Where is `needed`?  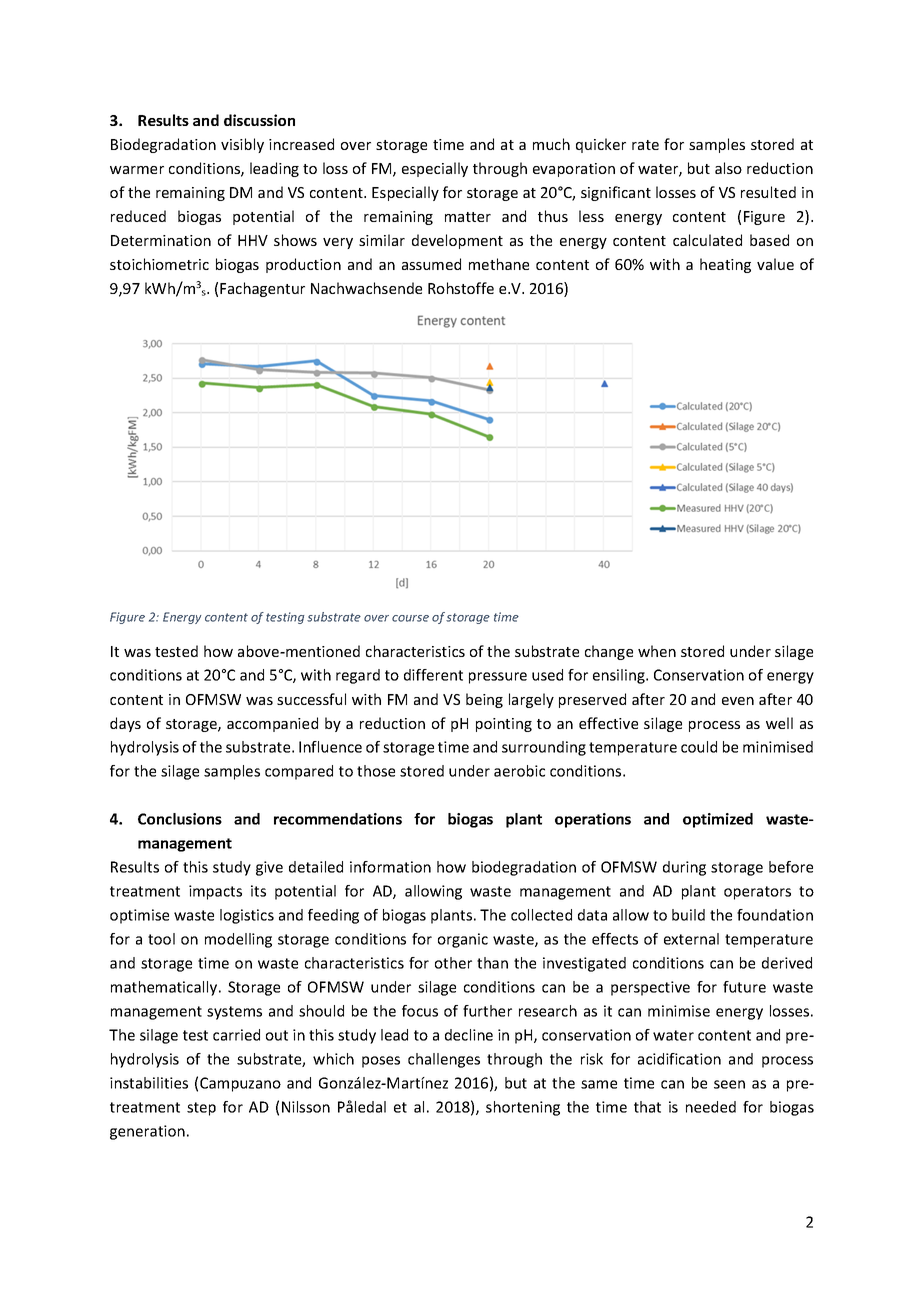 needed is located at coordinates (711, 1107).
